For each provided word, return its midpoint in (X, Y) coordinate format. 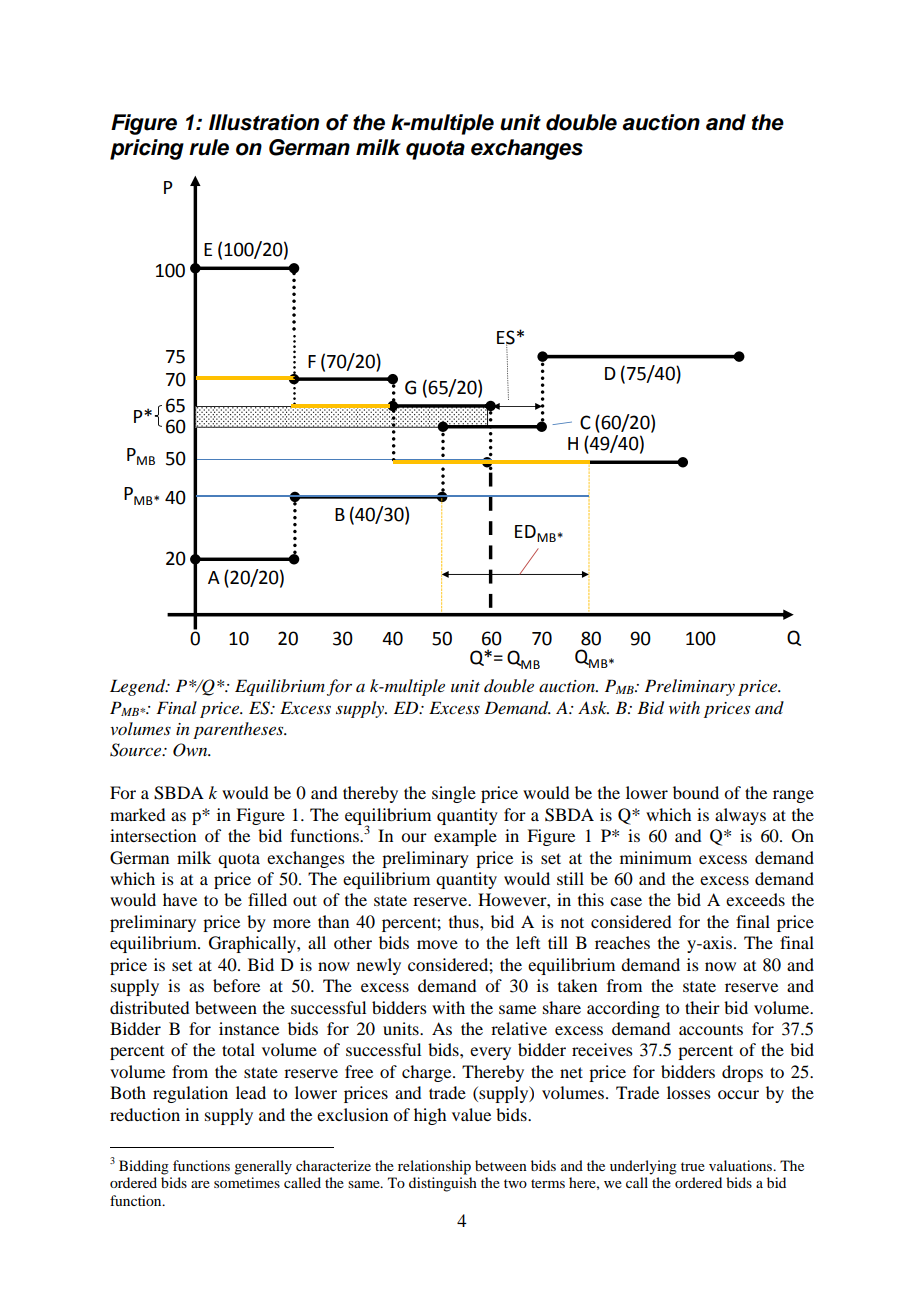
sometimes (247, 1182)
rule (209, 147)
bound (696, 792)
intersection (153, 835)
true (693, 1166)
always (740, 816)
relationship (434, 1167)
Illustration (264, 122)
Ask (593, 707)
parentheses (239, 730)
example (465, 837)
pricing (147, 149)
